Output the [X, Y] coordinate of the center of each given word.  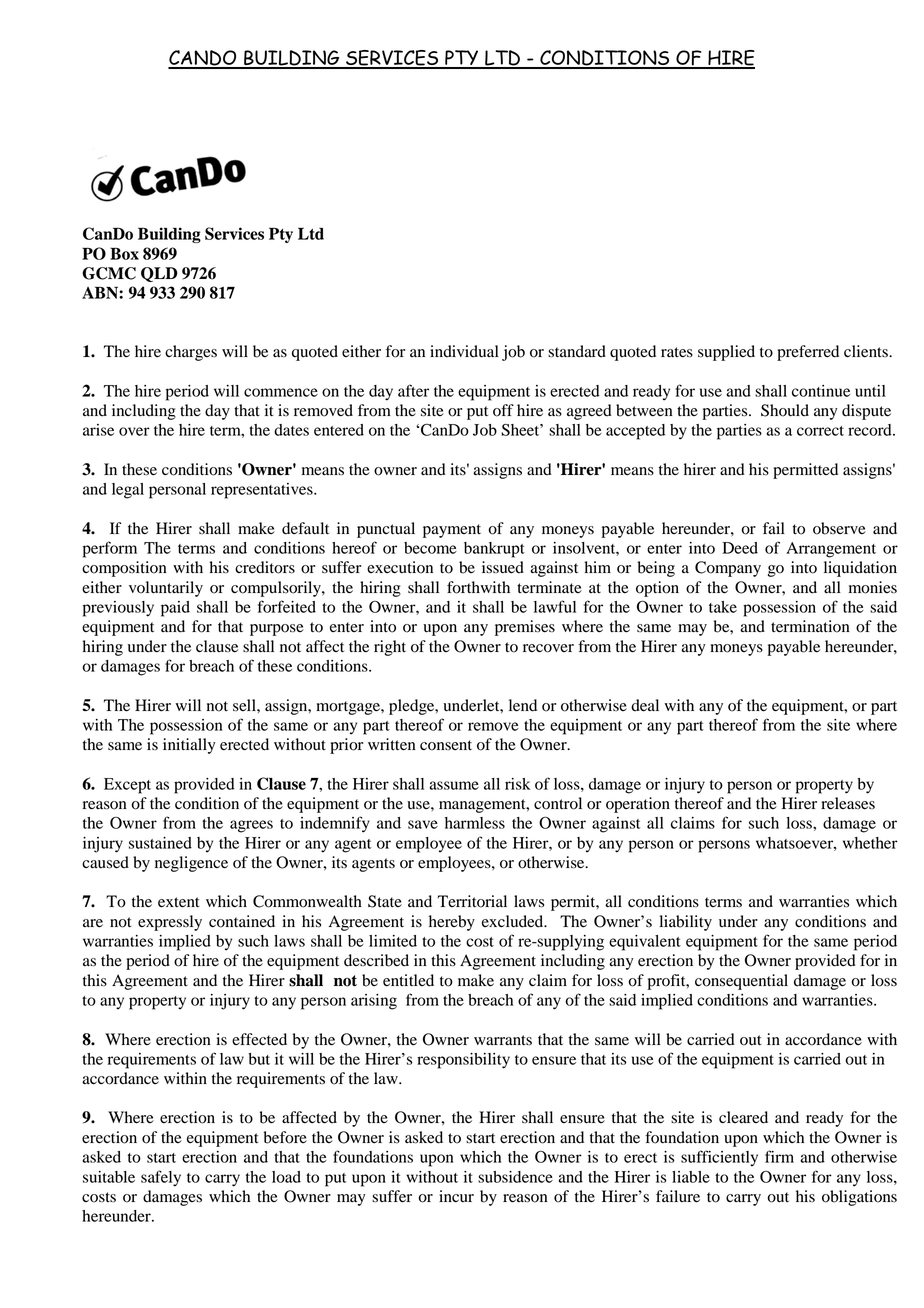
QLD [159, 274]
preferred [808, 353]
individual [464, 351]
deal [645, 705]
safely [161, 1178]
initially [189, 746]
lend [523, 705]
